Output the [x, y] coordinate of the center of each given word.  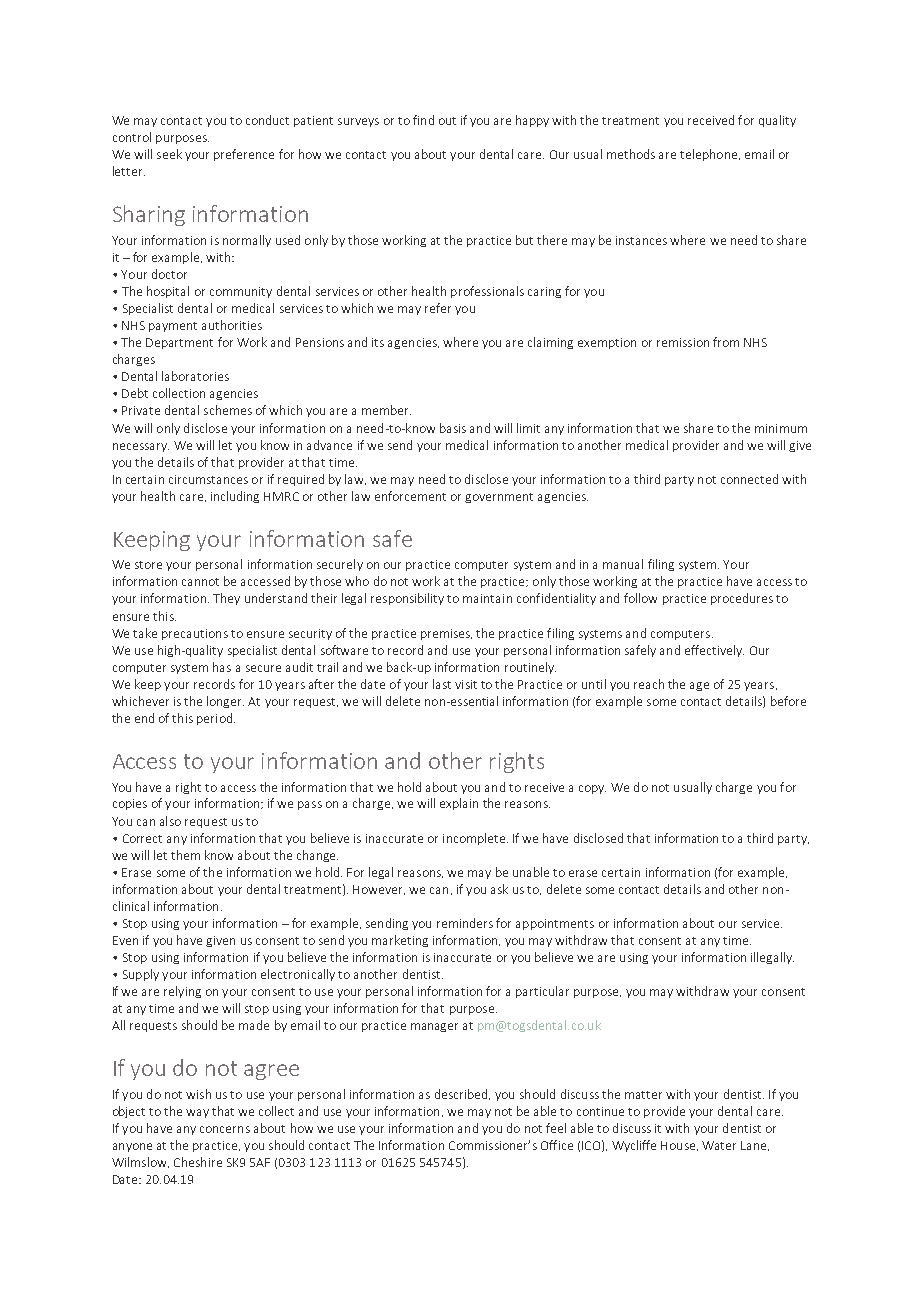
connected [749, 479]
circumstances [208, 479]
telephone [710, 155]
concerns [225, 1129]
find [423, 120]
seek [169, 154]
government [499, 498]
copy [592, 789]
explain [459, 804]
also [170, 821]
